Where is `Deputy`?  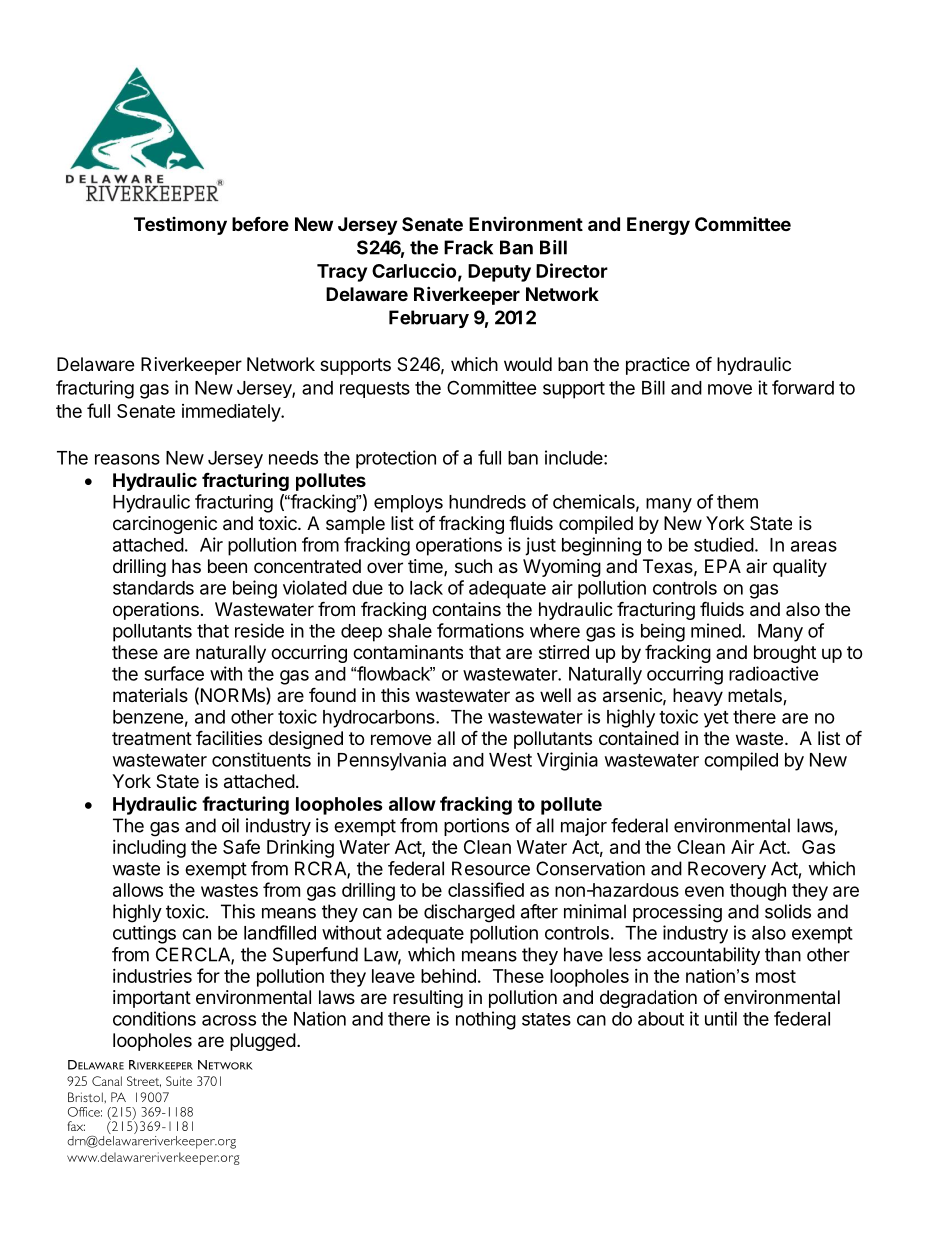 Deputy is located at coordinates (499, 273).
